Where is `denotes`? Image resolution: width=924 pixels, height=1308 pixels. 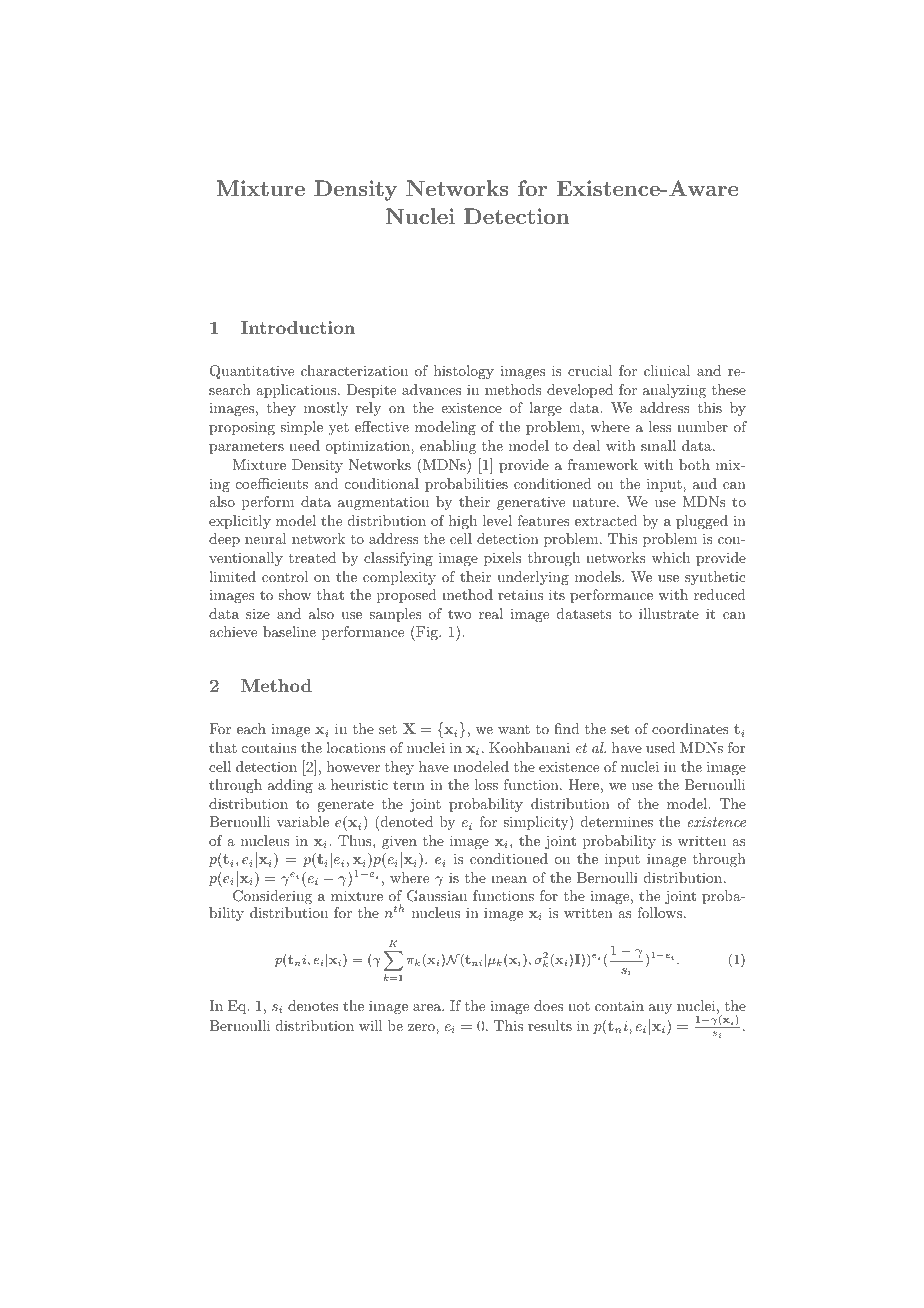 denotes is located at coordinates (313, 1005).
